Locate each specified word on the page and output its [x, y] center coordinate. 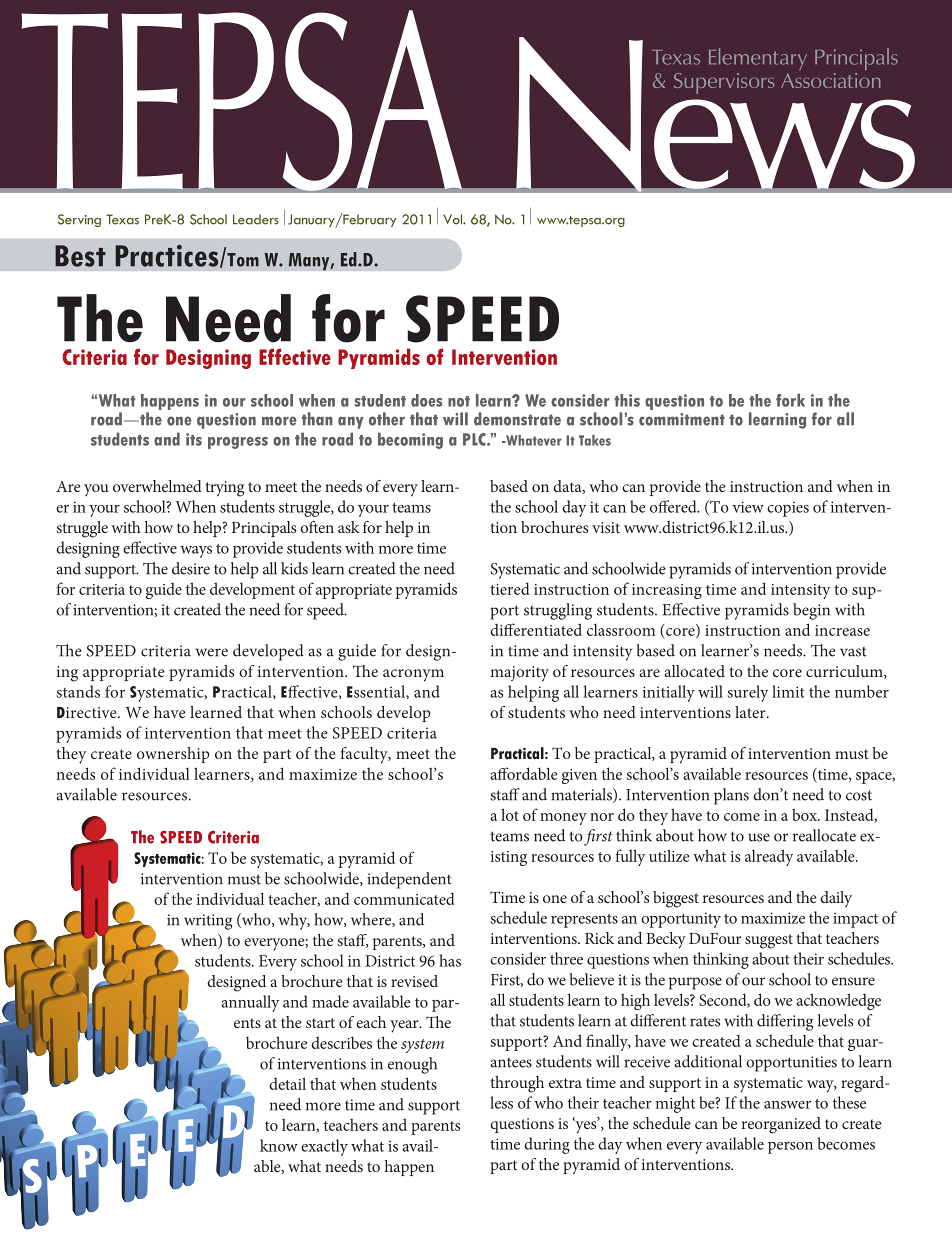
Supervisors [724, 83]
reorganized [781, 1125]
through [517, 1084]
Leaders [256, 219]
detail [287, 1083]
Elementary [758, 59]
